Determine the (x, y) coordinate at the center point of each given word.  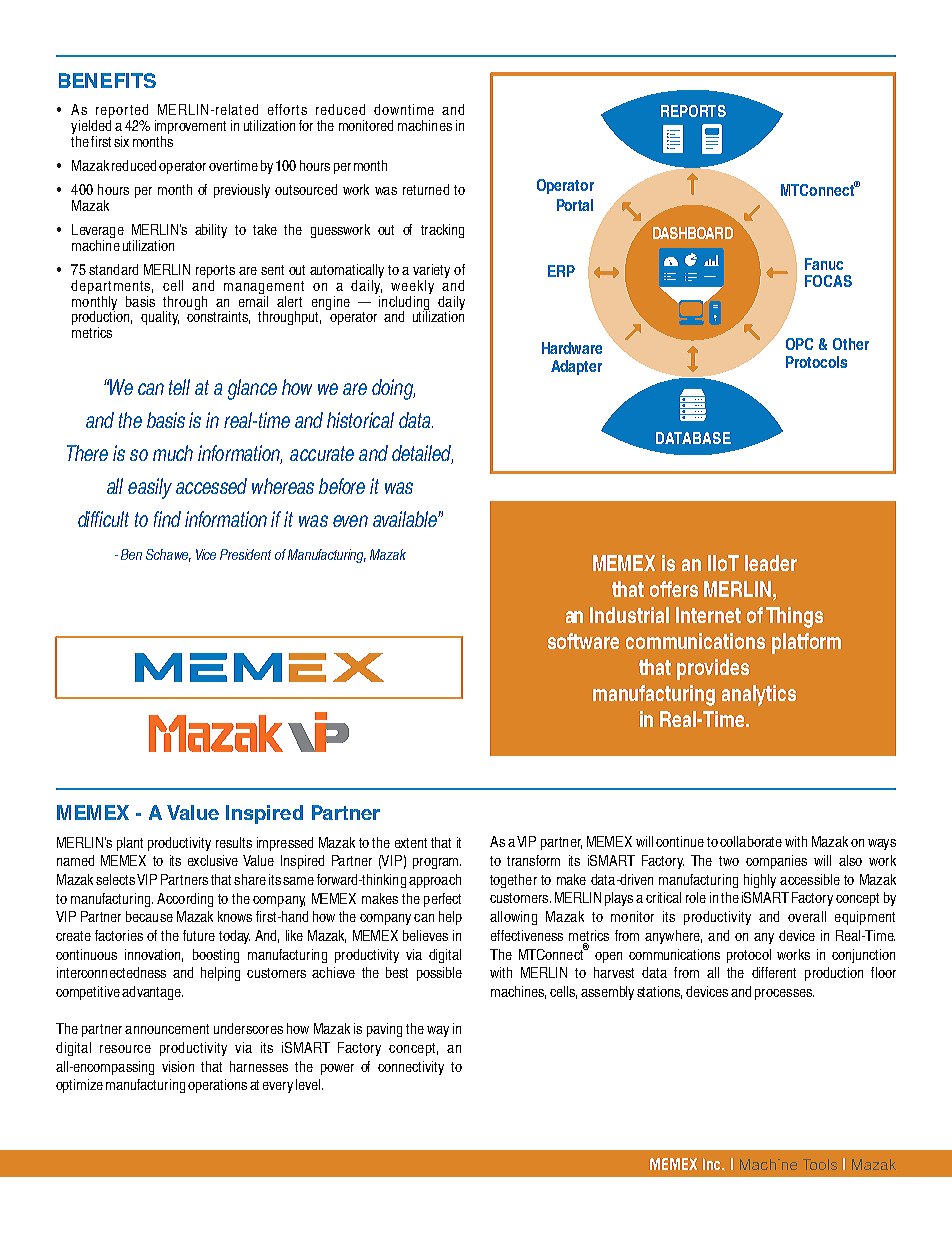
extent (411, 843)
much (173, 453)
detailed (422, 454)
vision (178, 1066)
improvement (190, 128)
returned (426, 189)
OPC (799, 344)
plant (130, 844)
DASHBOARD (693, 233)
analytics (759, 695)
